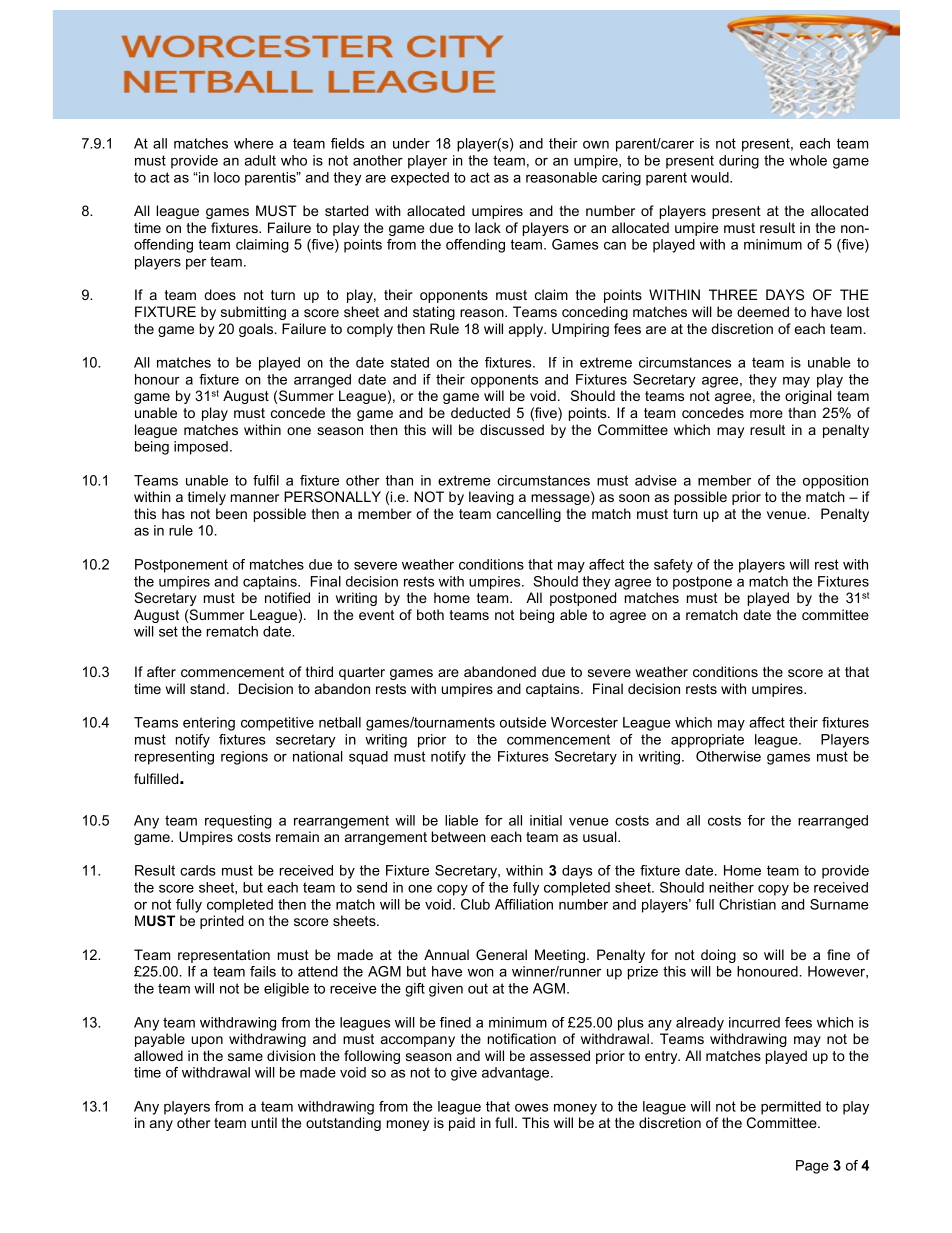  Describe the element at coordinates (512, 429) in the screenshot. I see `discussed` at that location.
